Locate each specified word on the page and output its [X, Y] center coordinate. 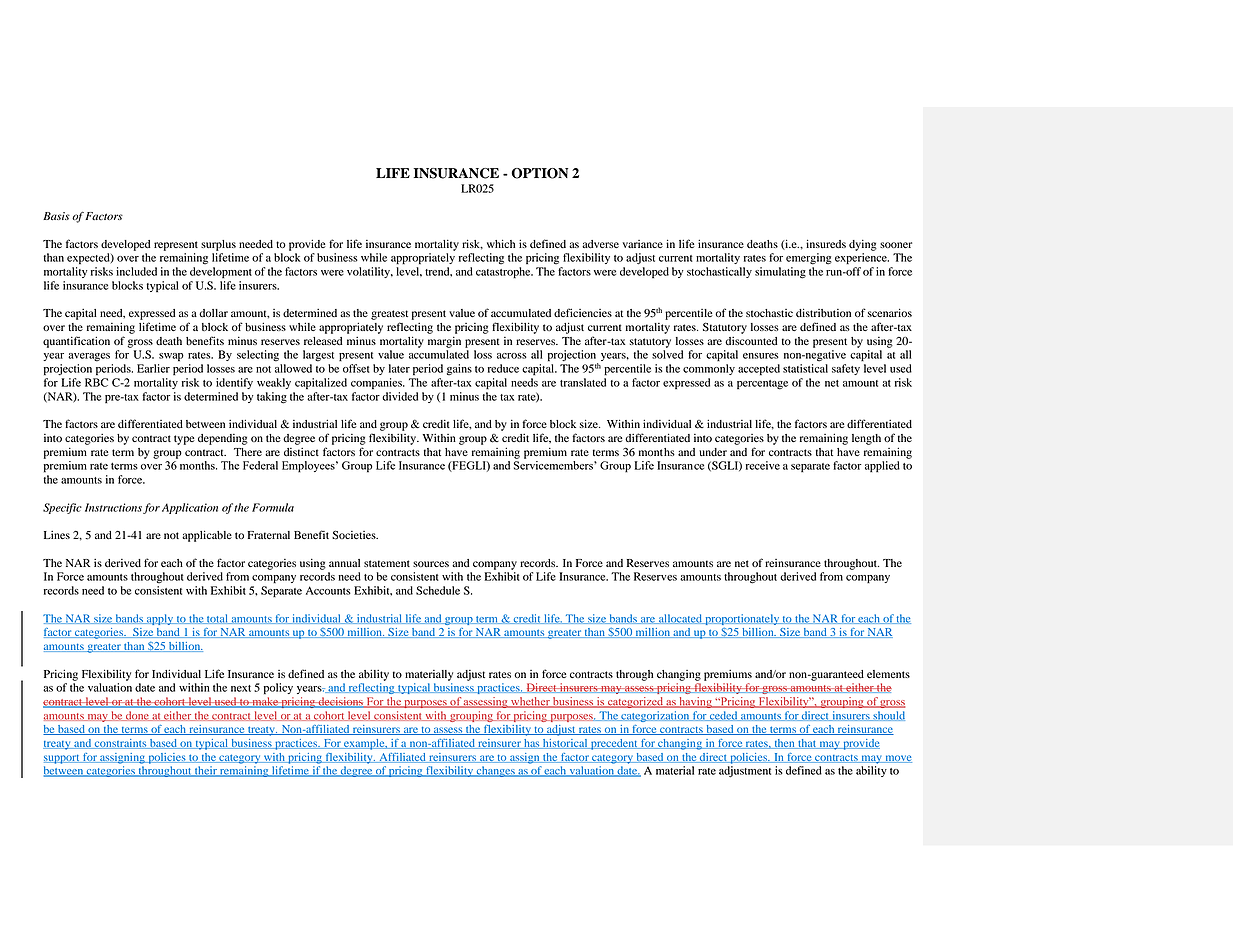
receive [763, 465]
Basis [56, 216]
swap [171, 357]
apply [160, 619]
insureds [826, 243]
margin [444, 342]
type [184, 440]
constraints [121, 744]
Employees [309, 467]
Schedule [438, 590]
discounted [751, 341]
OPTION [539, 173]
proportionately [742, 619]
